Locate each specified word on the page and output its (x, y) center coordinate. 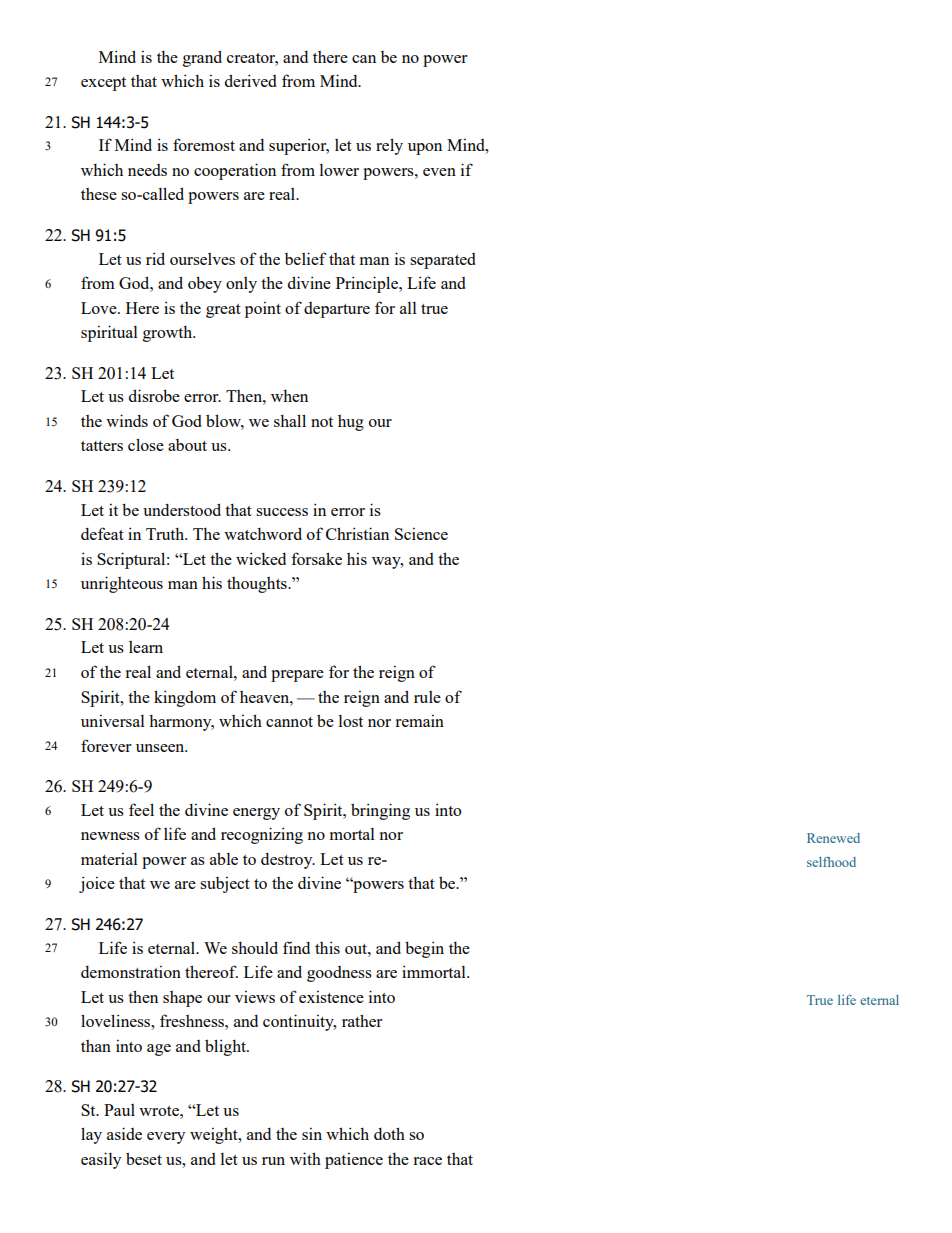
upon (425, 149)
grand (202, 58)
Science (421, 533)
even (439, 172)
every (166, 1138)
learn (146, 647)
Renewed (833, 838)
